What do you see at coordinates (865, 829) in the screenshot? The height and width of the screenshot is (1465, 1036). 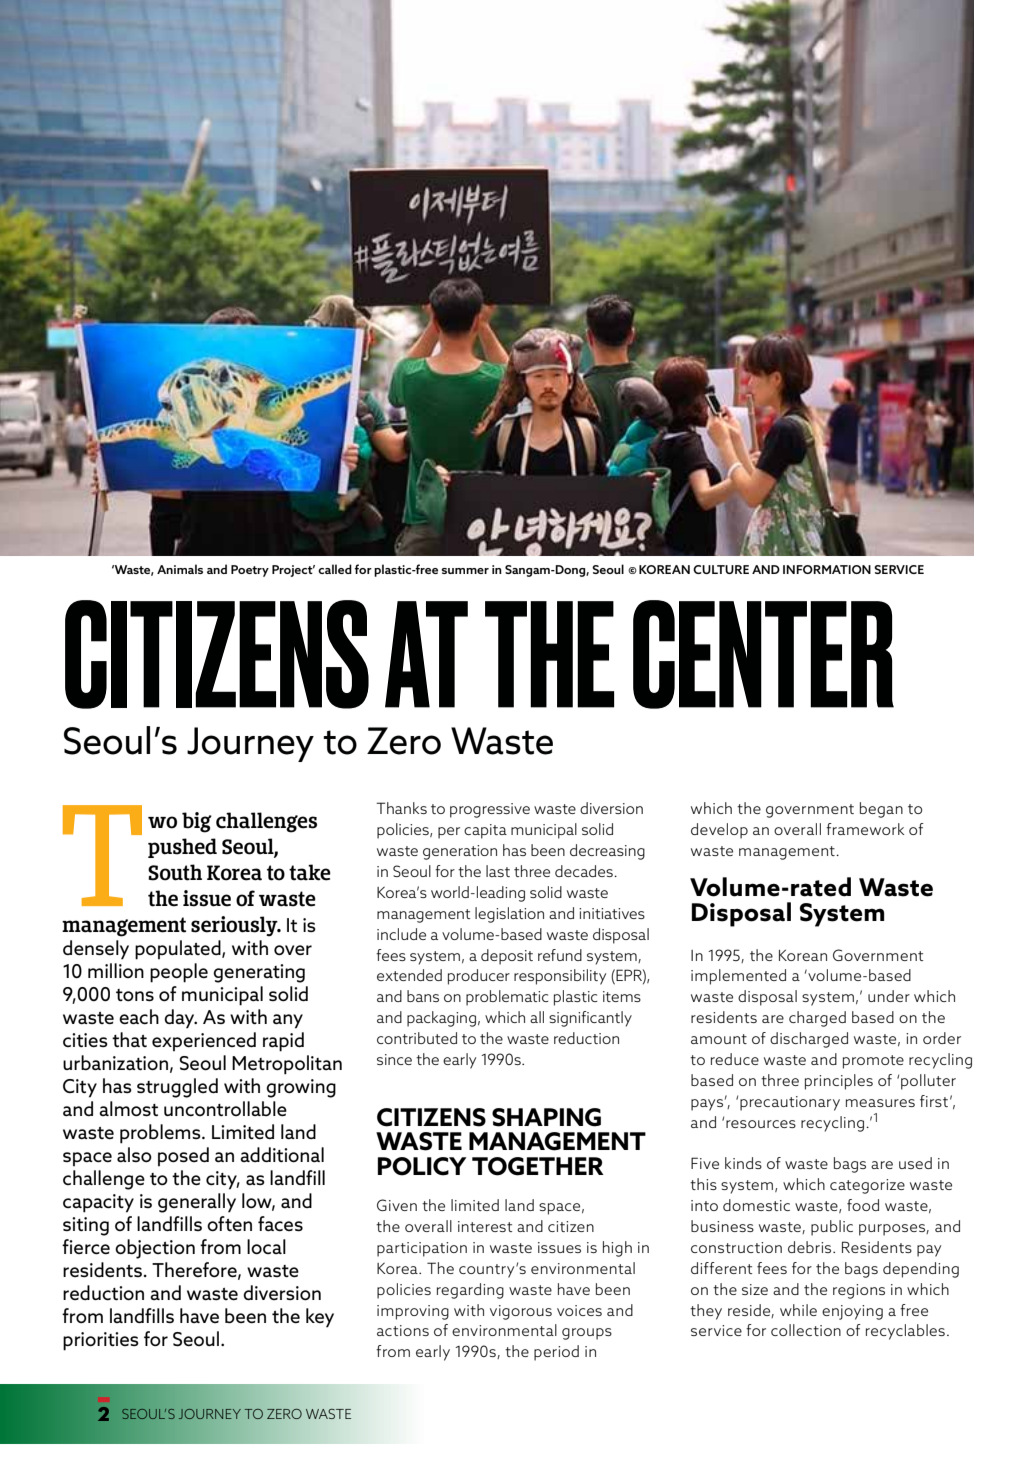 I see `framework` at bounding box center [865, 829].
